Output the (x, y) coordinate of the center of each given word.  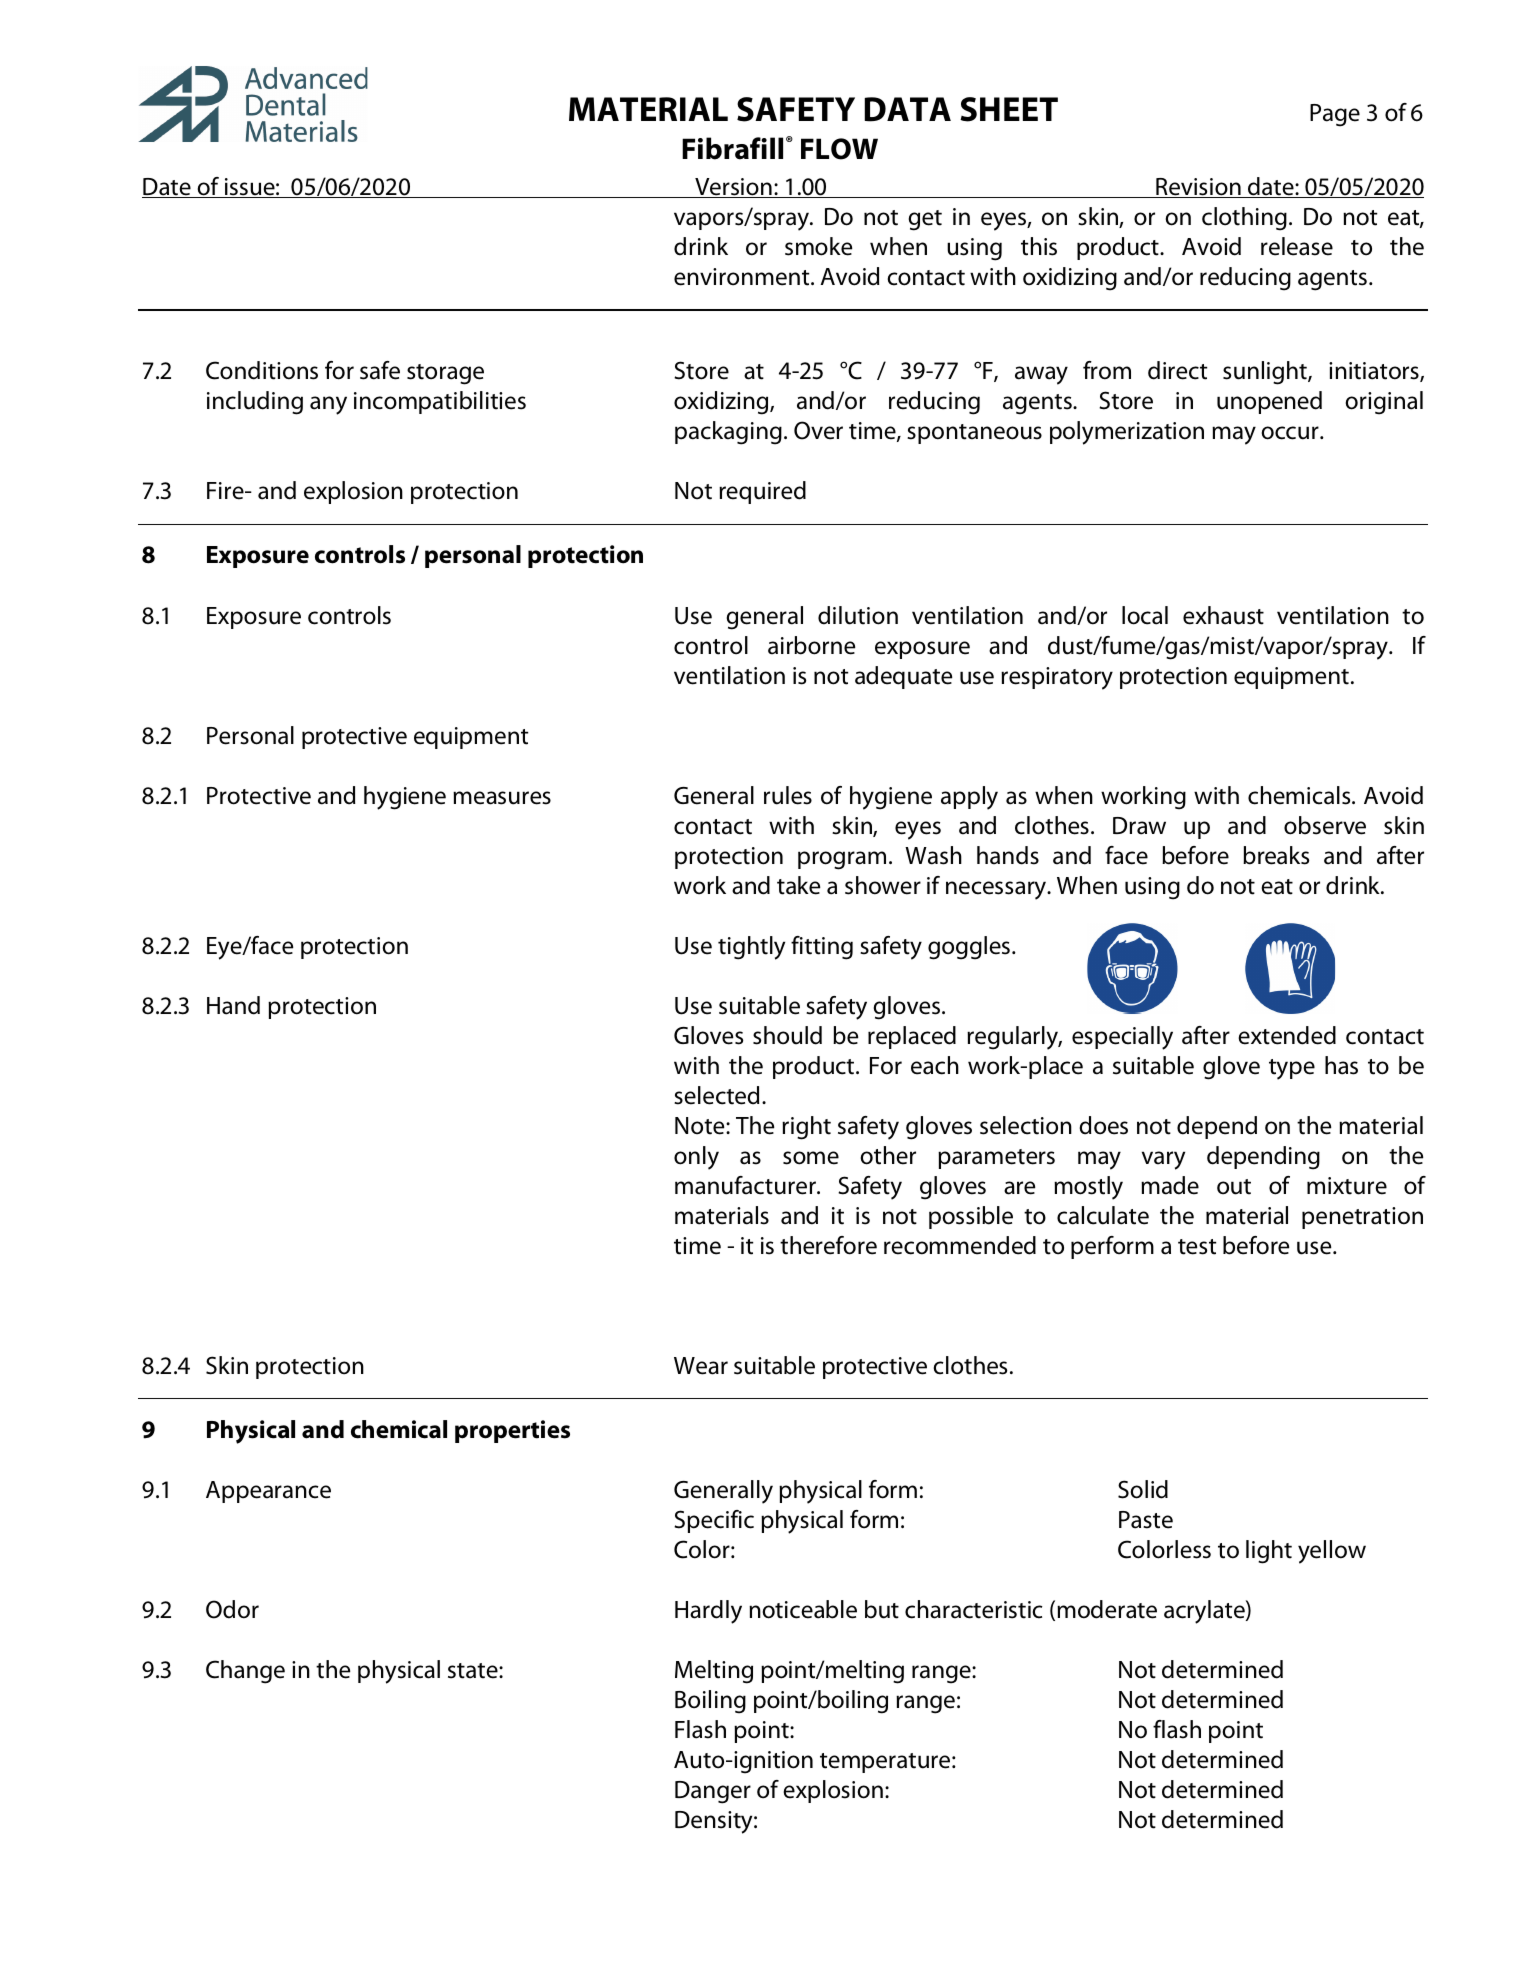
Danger (713, 1792)
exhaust (1223, 615)
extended (1287, 1035)
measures (502, 798)
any (328, 405)
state (474, 1671)
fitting (822, 948)
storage (445, 374)
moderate (1107, 1609)
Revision (1198, 188)
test (1197, 1247)
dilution (858, 615)
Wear (701, 1366)
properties (512, 1431)
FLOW (839, 149)
